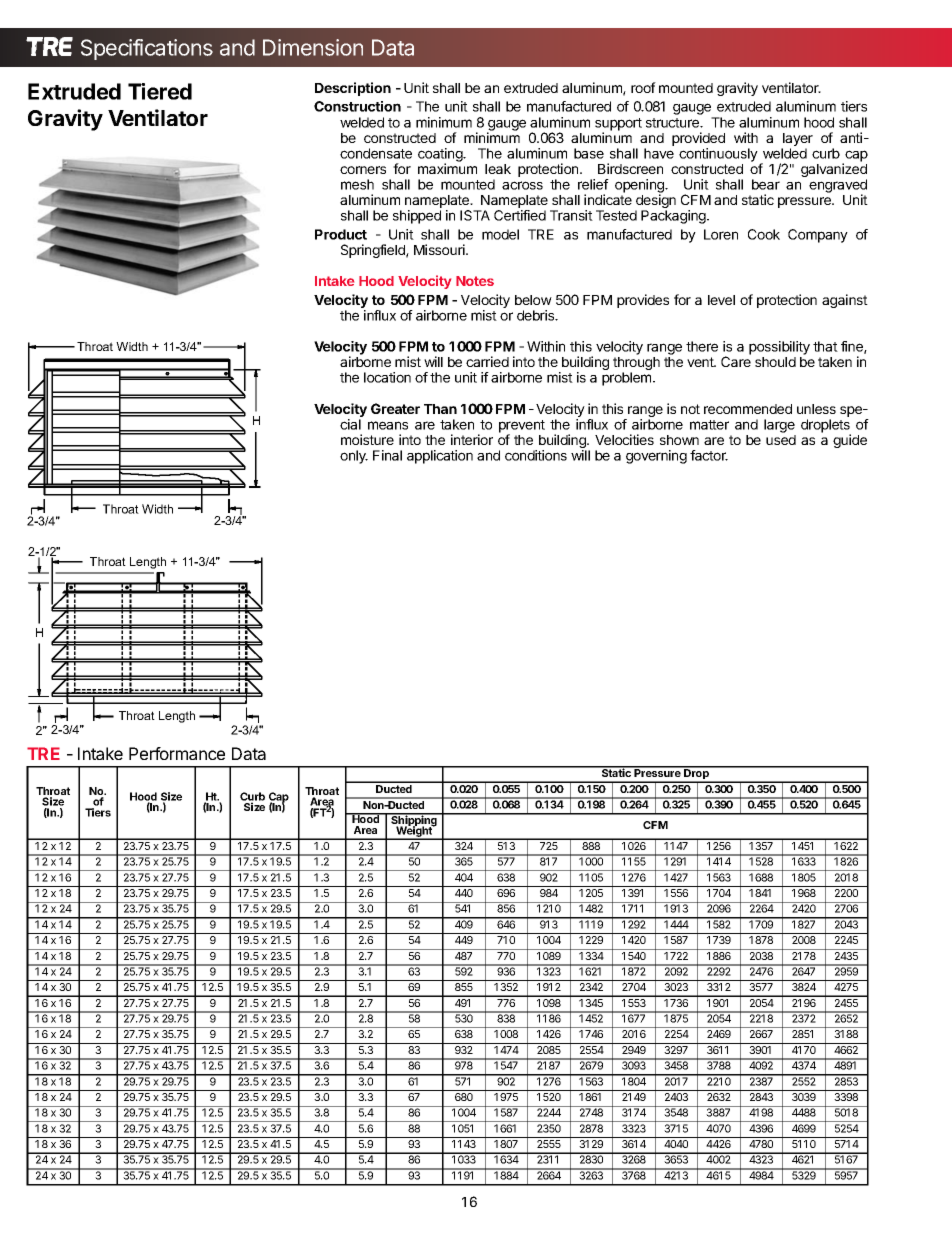  I want to click on application, so click(440, 457).
